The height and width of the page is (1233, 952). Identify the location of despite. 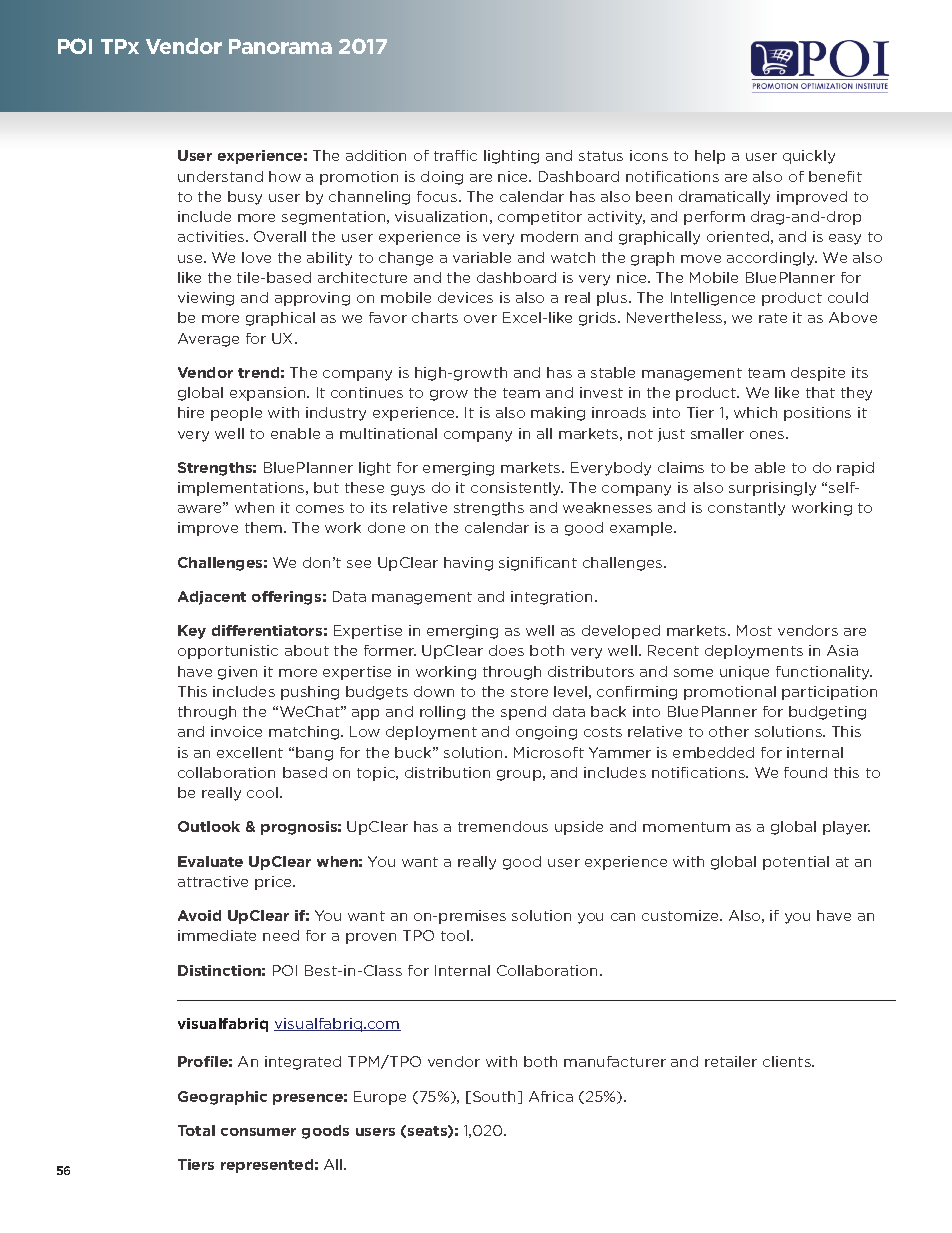
(818, 374).
